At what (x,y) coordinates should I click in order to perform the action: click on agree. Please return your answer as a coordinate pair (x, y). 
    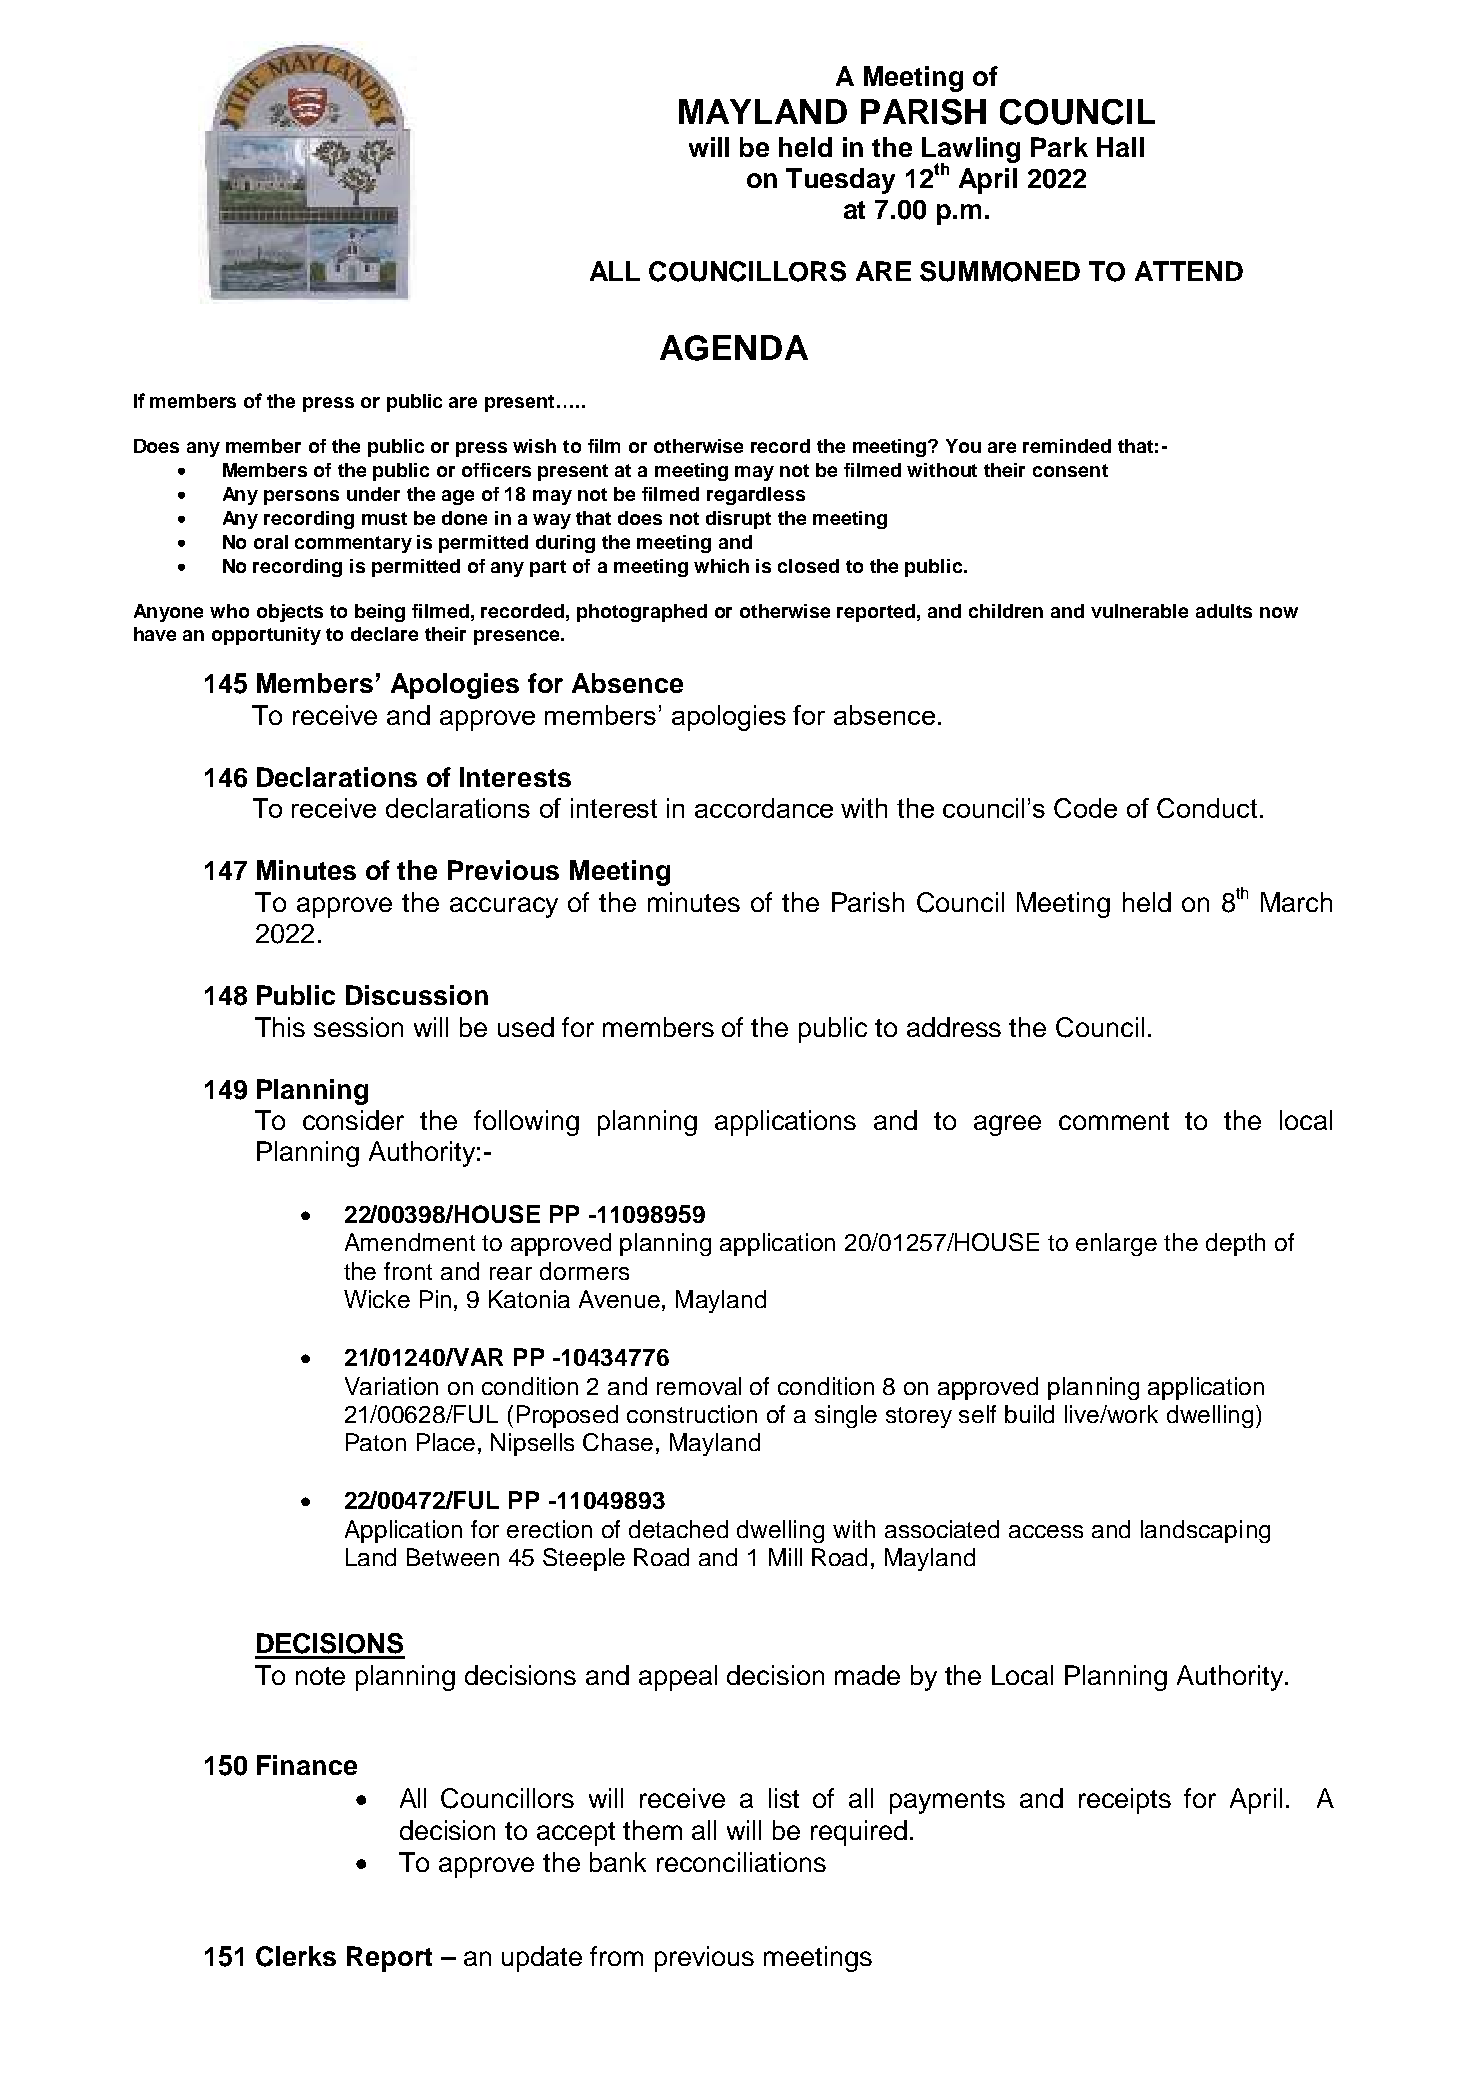
    Looking at the image, I should click on (1007, 1125).
